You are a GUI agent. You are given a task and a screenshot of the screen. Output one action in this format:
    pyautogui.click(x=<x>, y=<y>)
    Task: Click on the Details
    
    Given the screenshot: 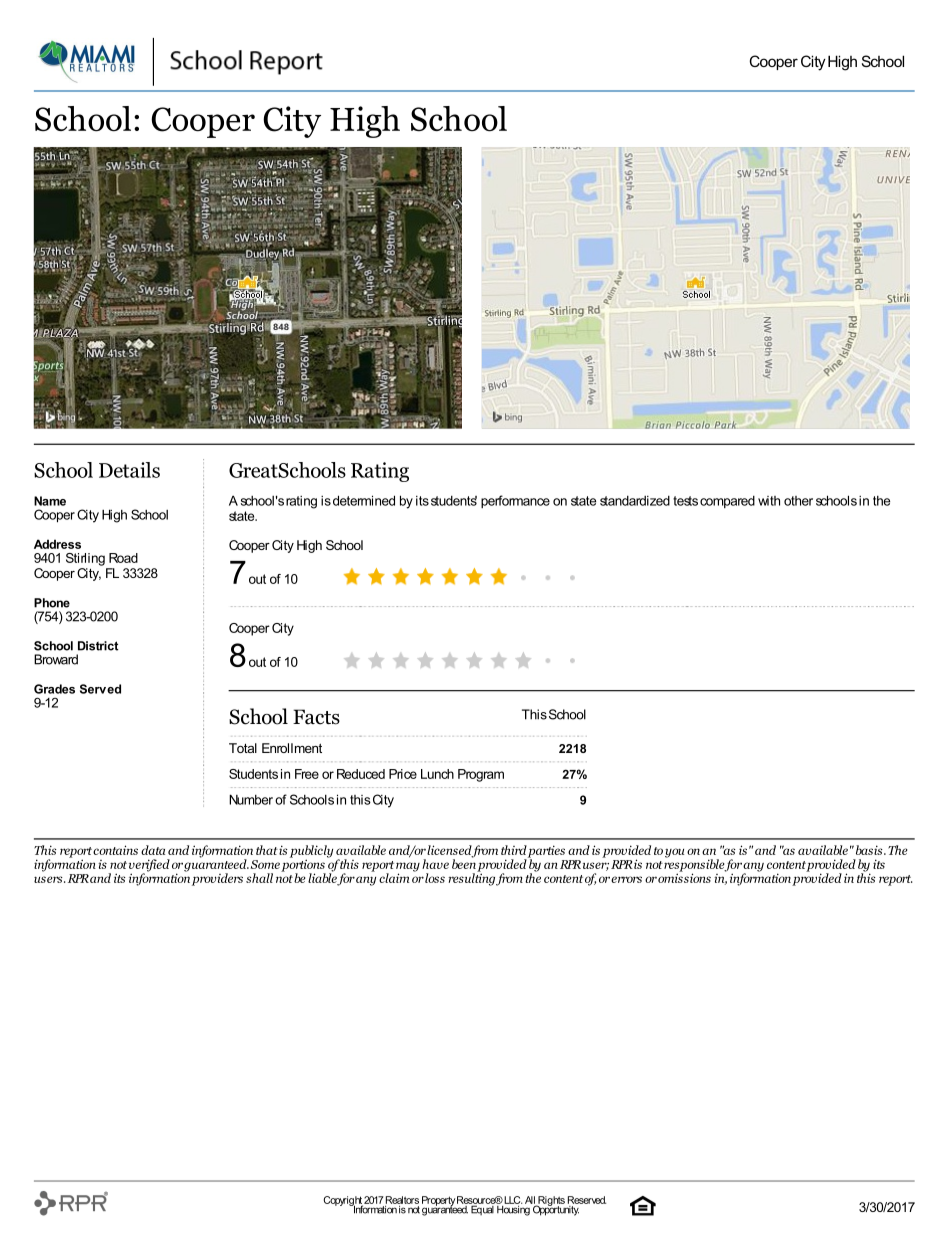 What is the action you would take?
    pyautogui.click(x=129, y=470)
